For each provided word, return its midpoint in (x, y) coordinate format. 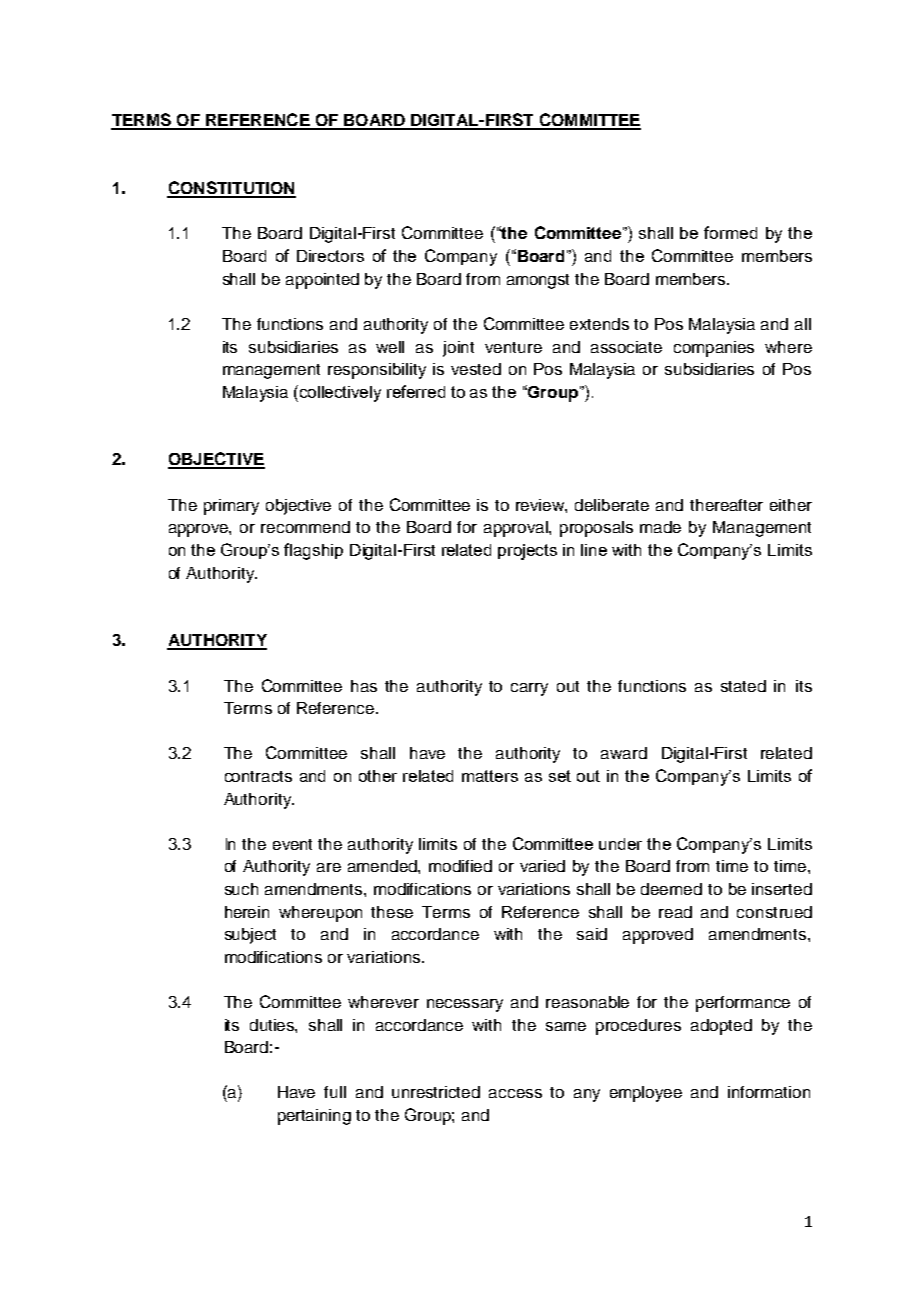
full (335, 1092)
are (329, 867)
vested (476, 369)
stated (743, 686)
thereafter (726, 505)
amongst (538, 281)
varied (542, 866)
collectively (340, 394)
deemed (671, 889)
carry (529, 689)
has (364, 686)
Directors (330, 256)
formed (730, 232)
